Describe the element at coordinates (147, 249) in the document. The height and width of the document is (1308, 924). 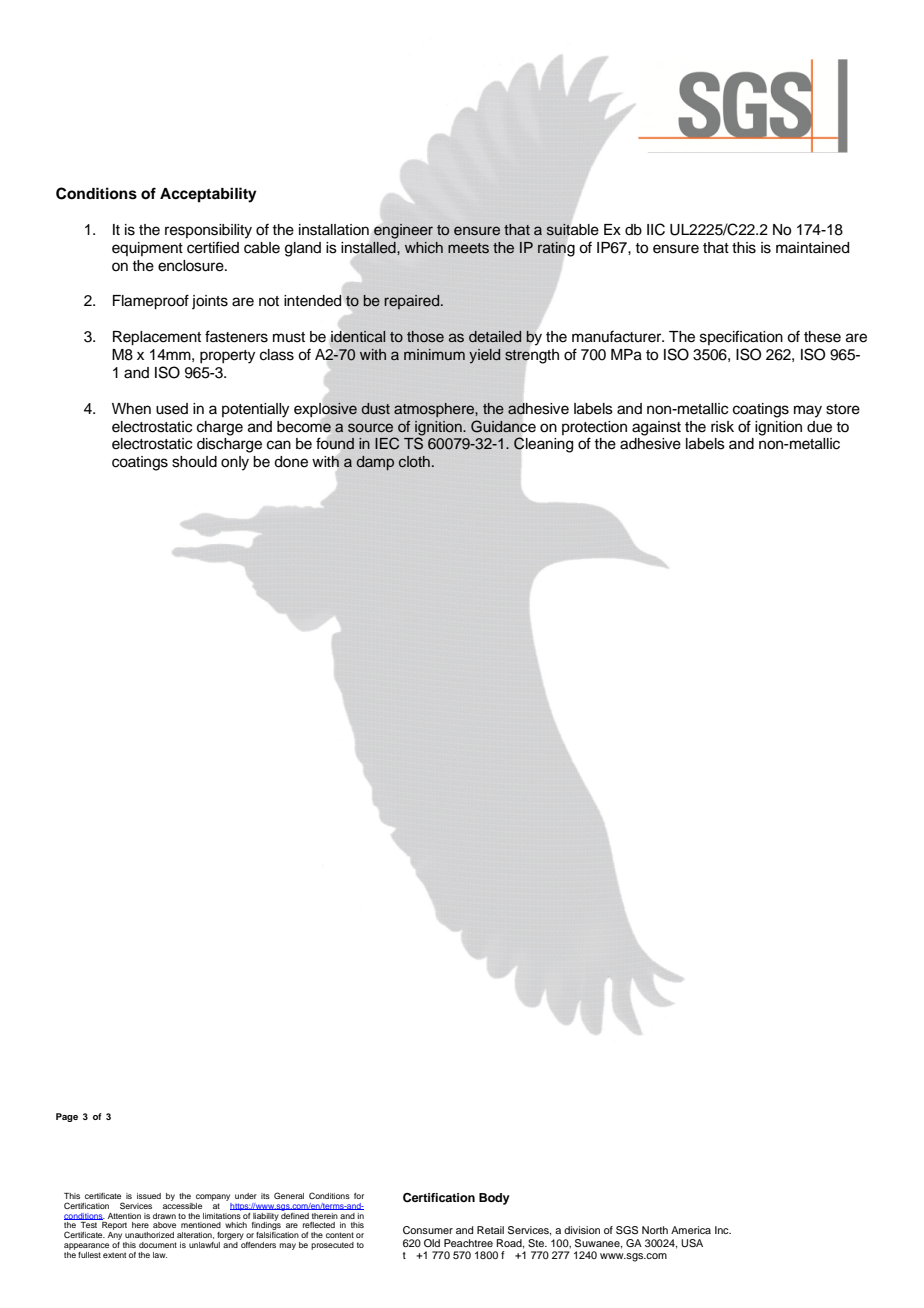
I see `equipment` at that location.
